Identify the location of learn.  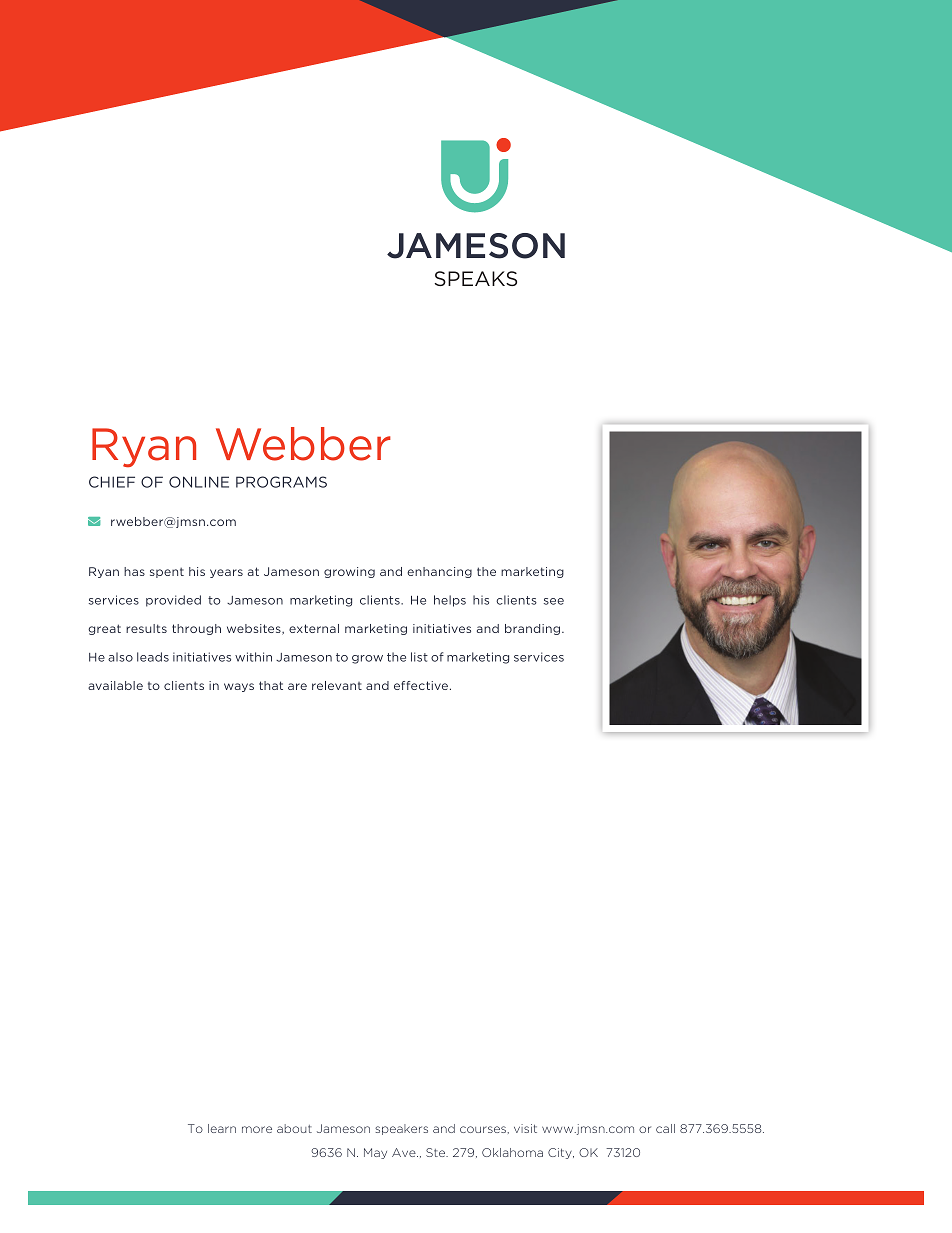
(222, 1128).
